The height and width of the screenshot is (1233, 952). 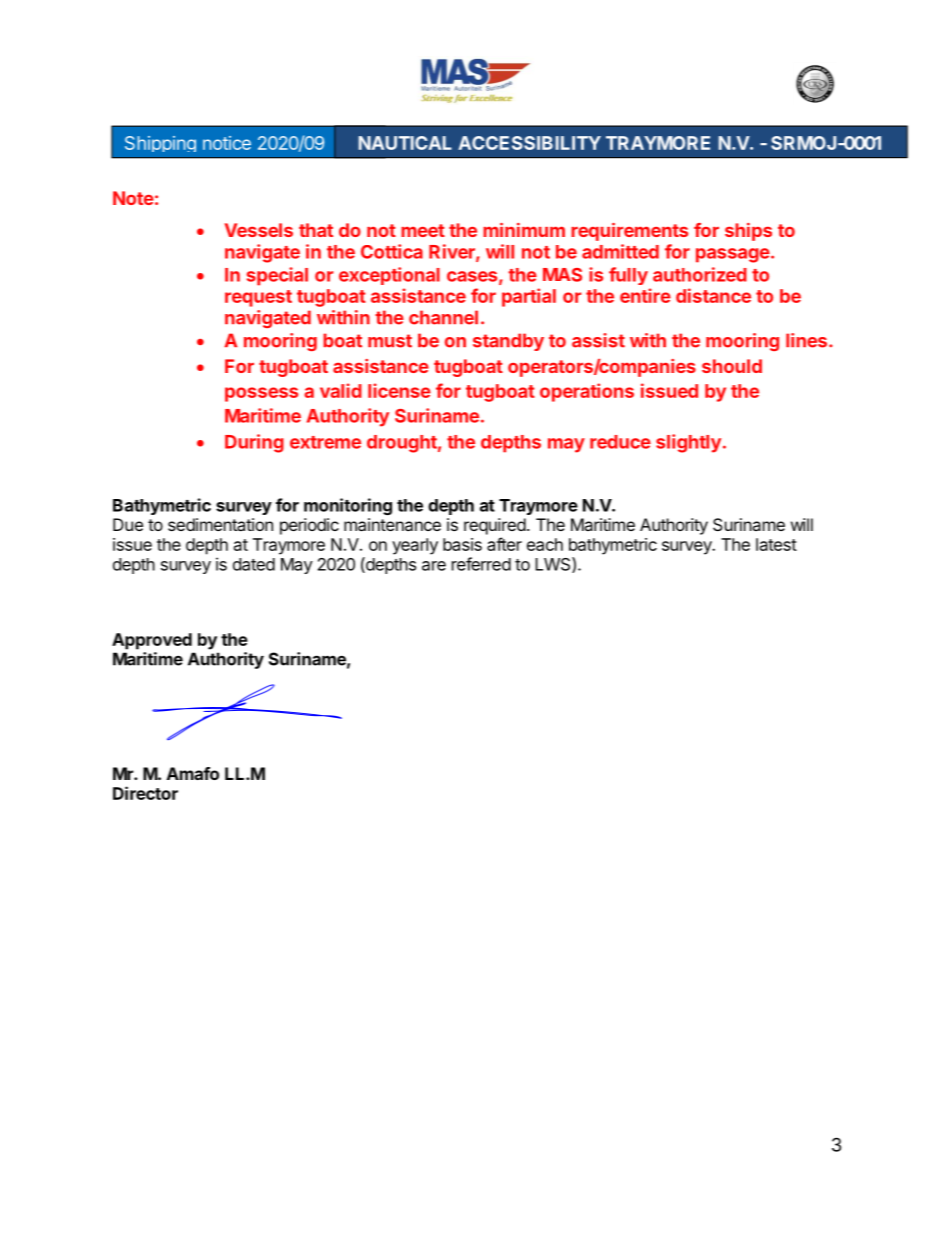 I want to click on are, so click(x=434, y=566).
